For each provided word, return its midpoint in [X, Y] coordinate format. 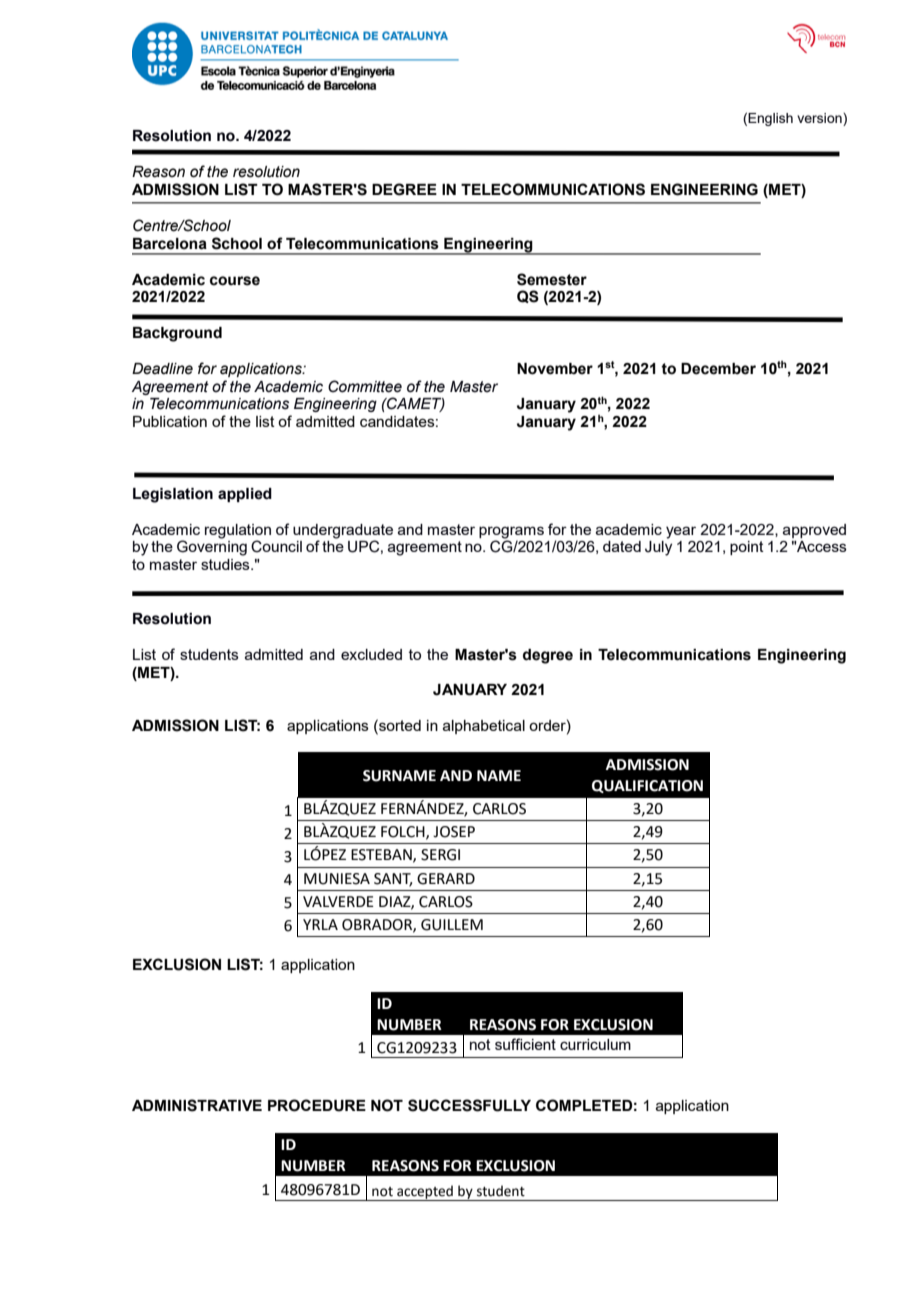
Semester [552, 279]
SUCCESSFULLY [469, 1105]
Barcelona [170, 244]
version [820, 119]
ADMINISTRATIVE [197, 1105]
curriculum [595, 1044]
